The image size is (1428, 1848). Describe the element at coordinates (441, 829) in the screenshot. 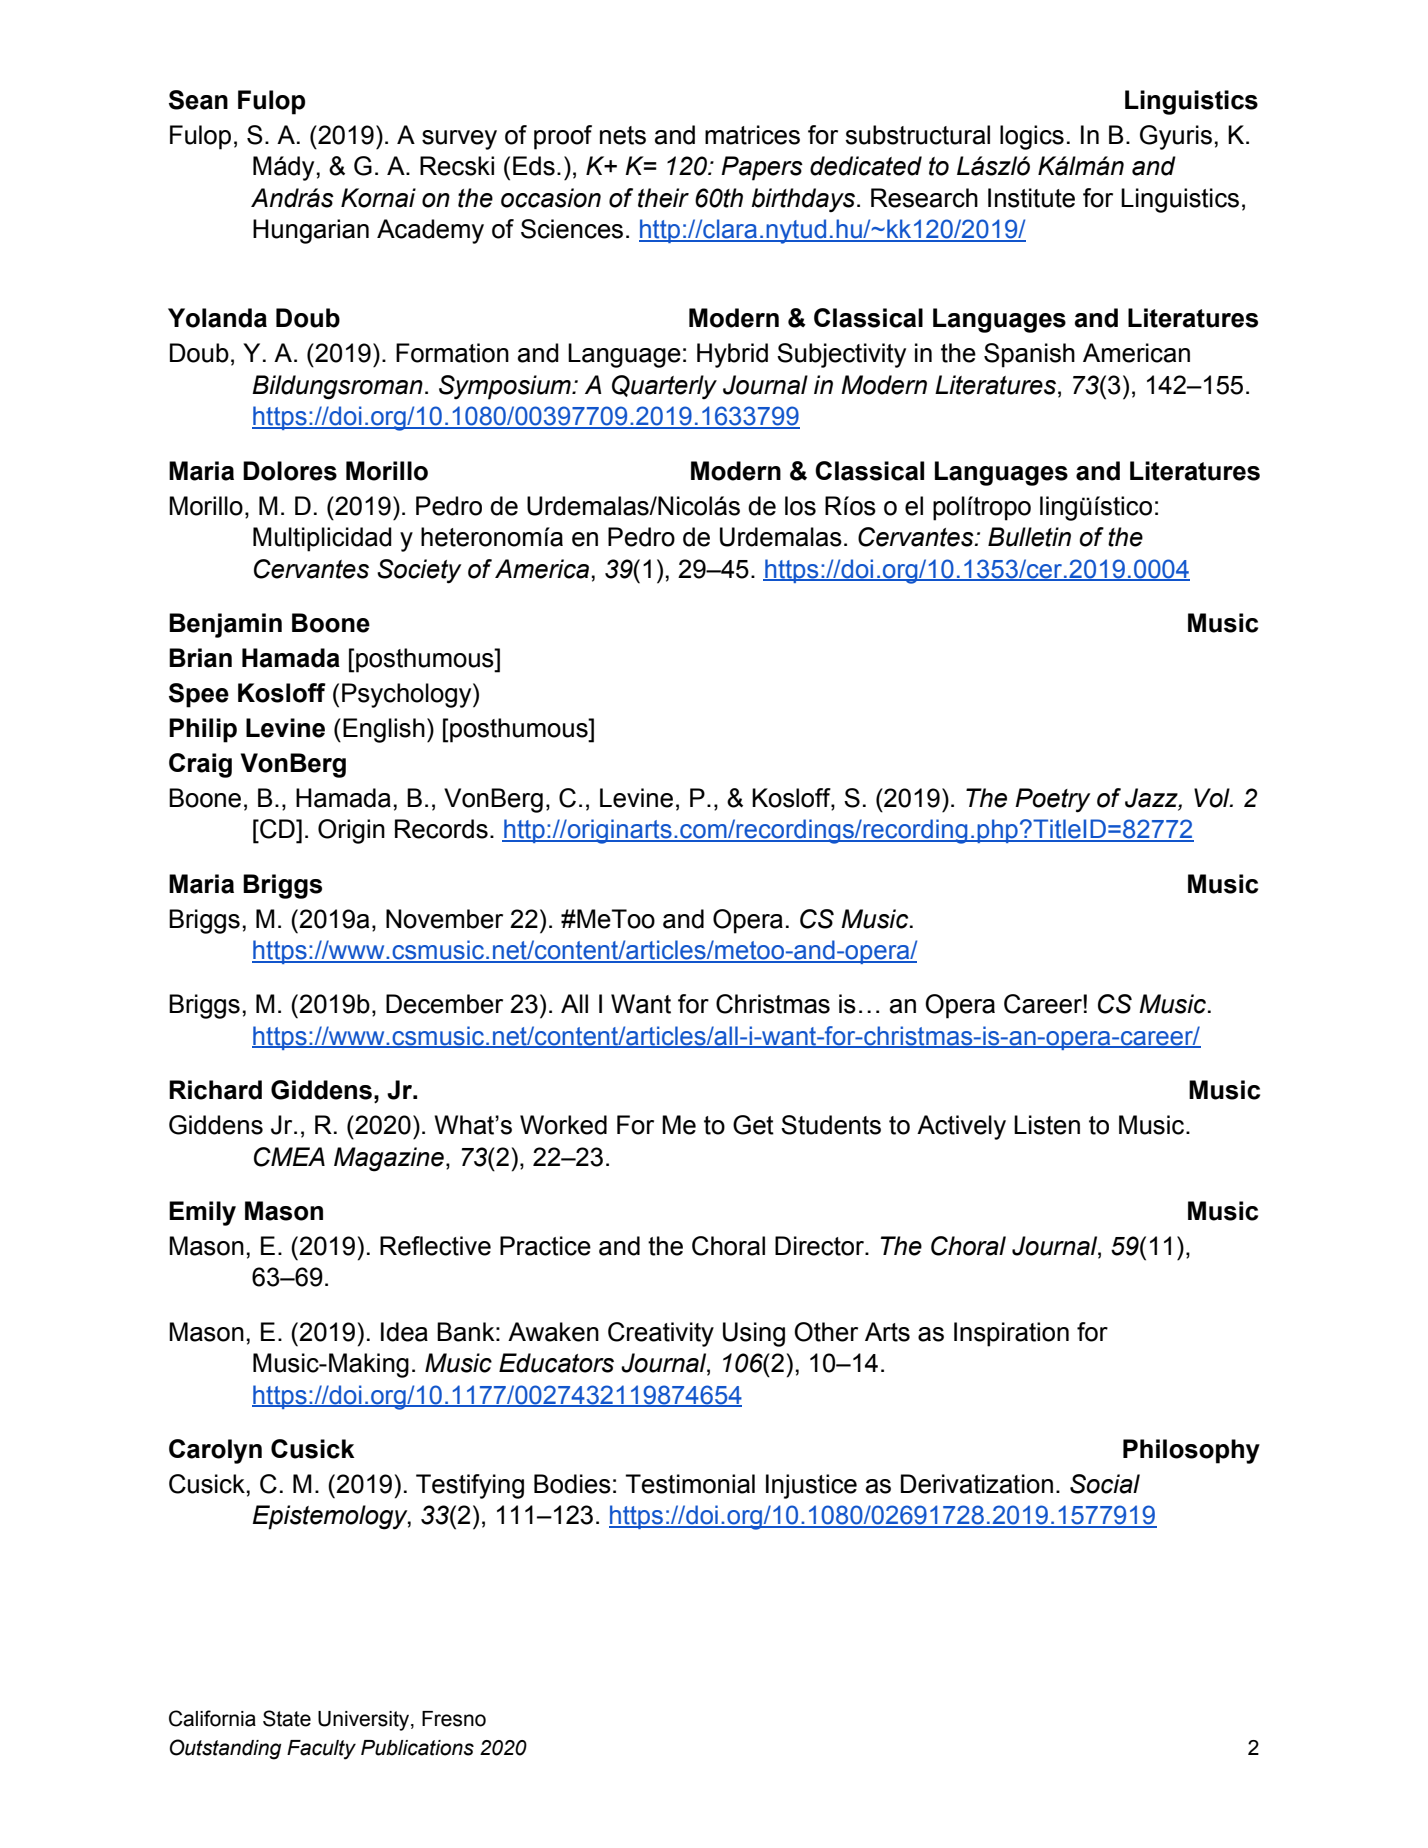

I see `Records` at that location.
